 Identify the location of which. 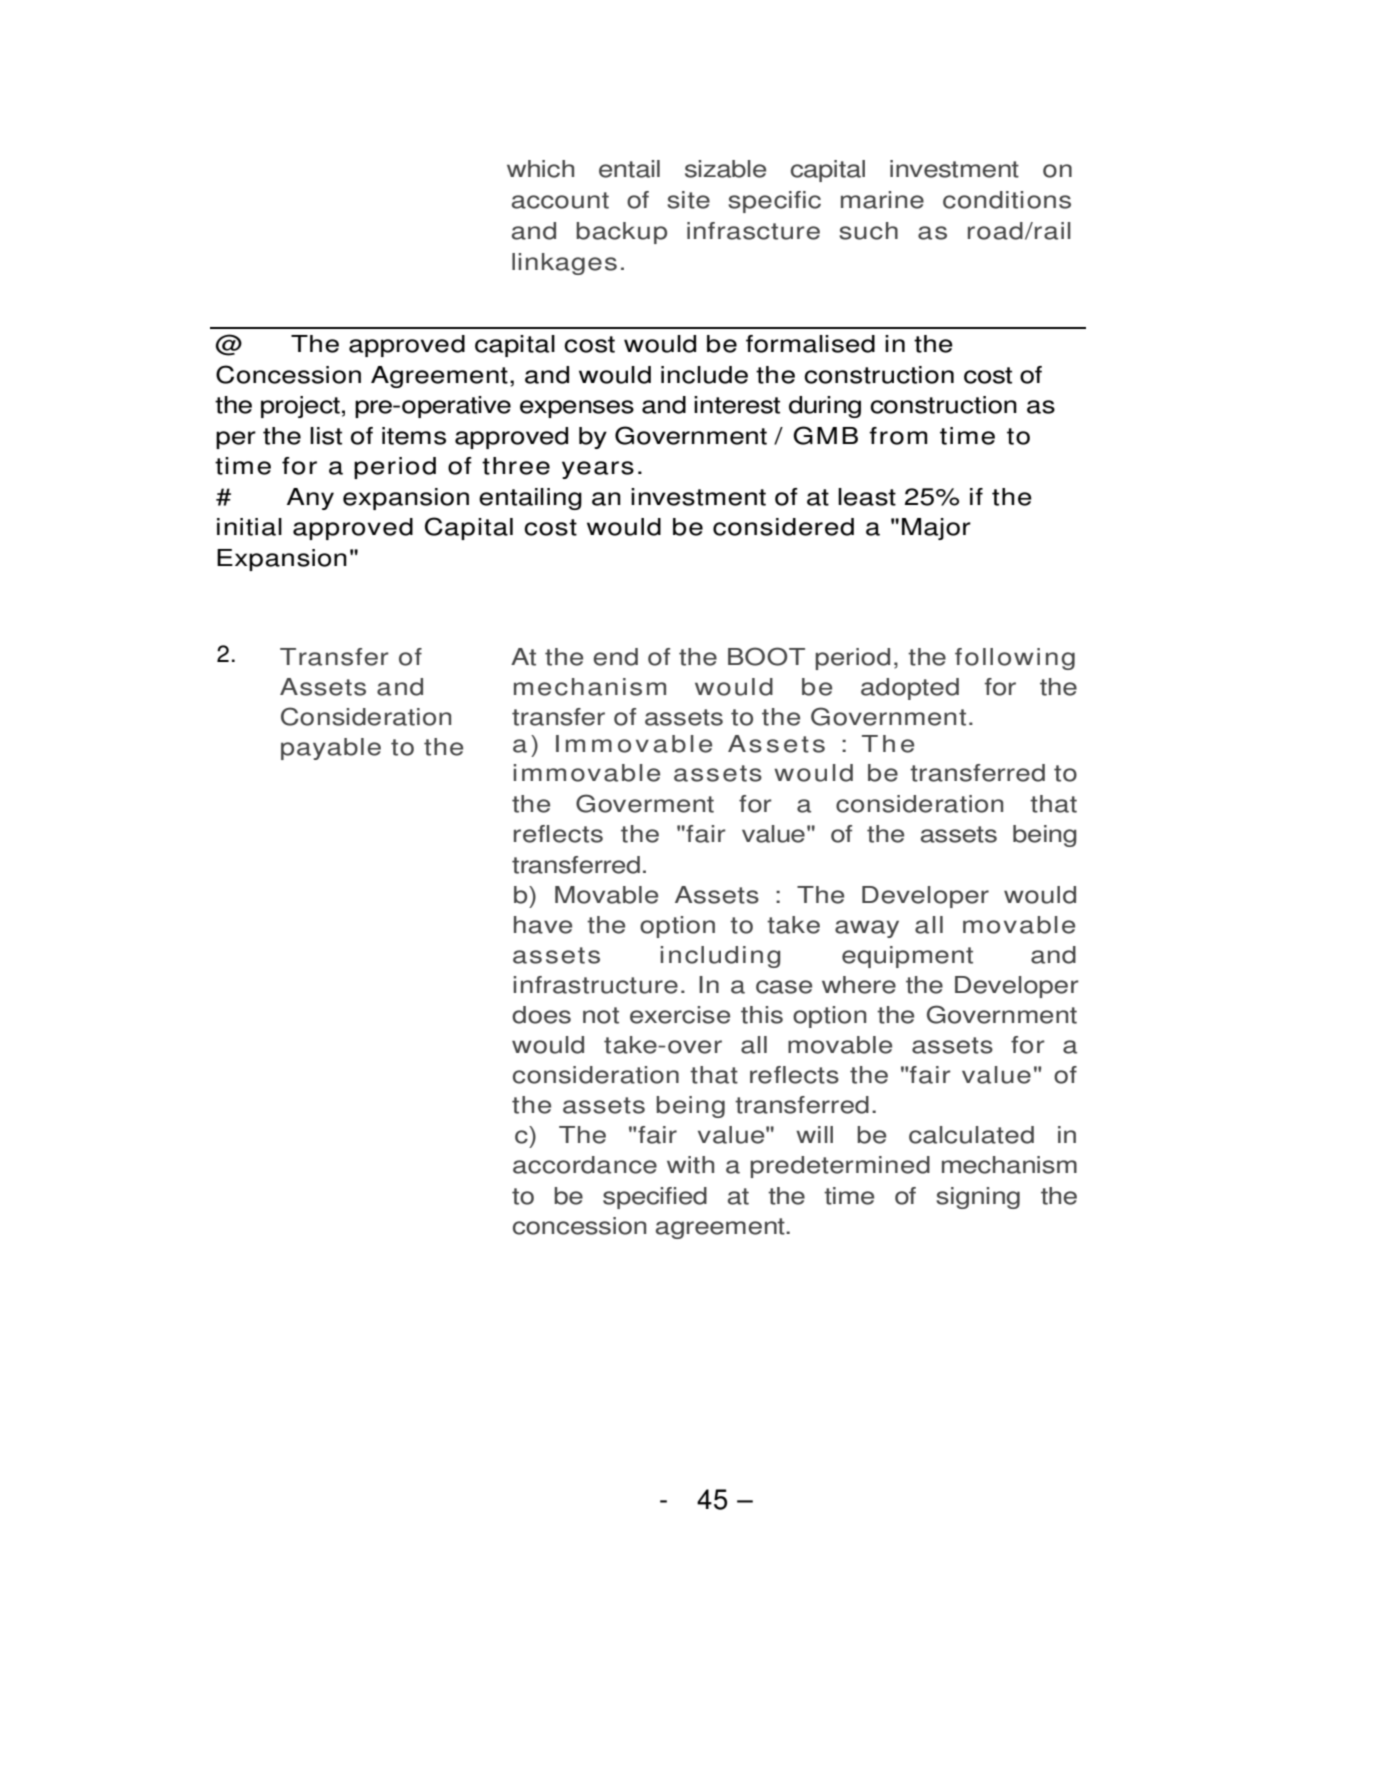
(540, 169).
